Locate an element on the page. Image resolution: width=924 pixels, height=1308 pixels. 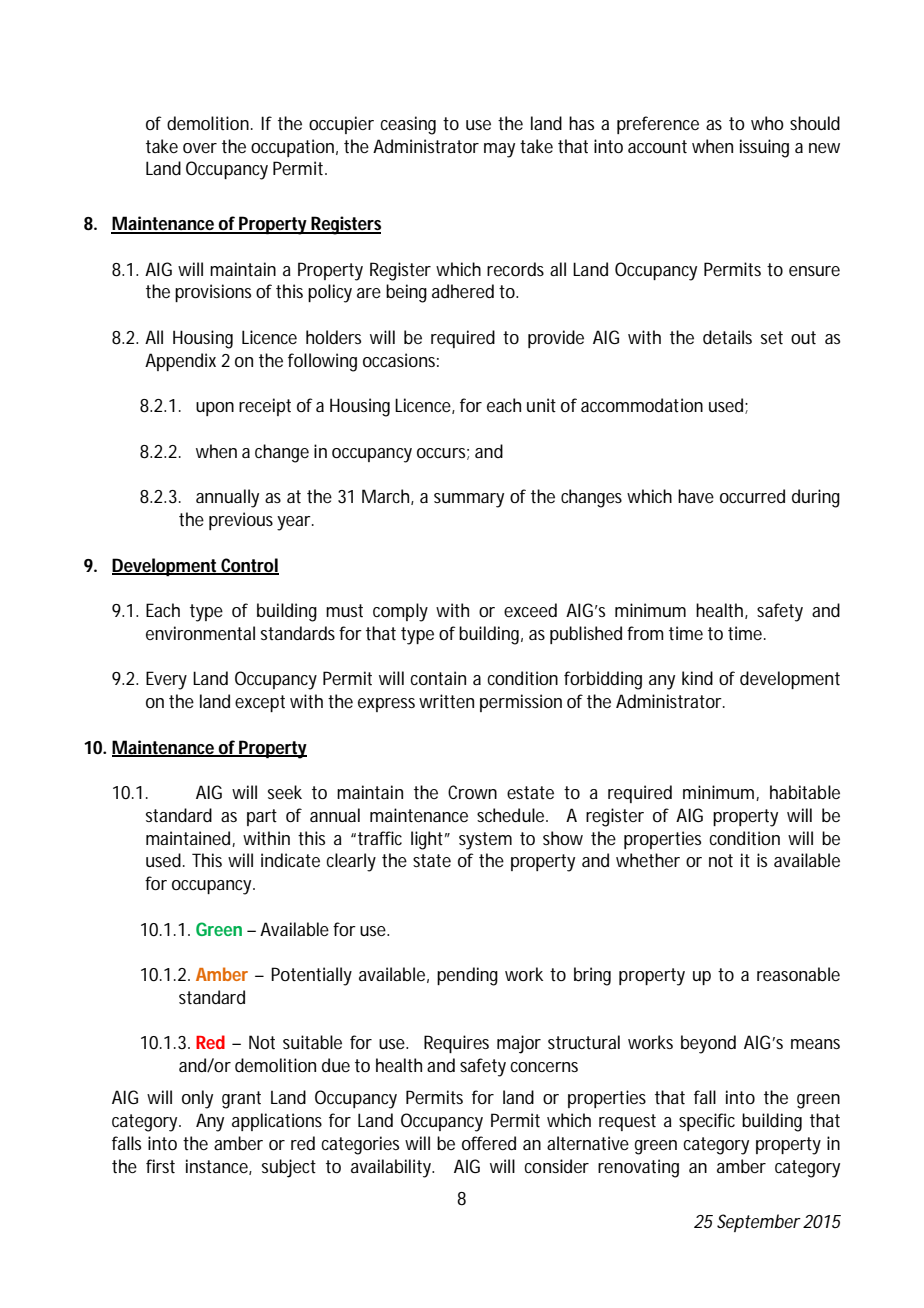
pending is located at coordinates (467, 976).
